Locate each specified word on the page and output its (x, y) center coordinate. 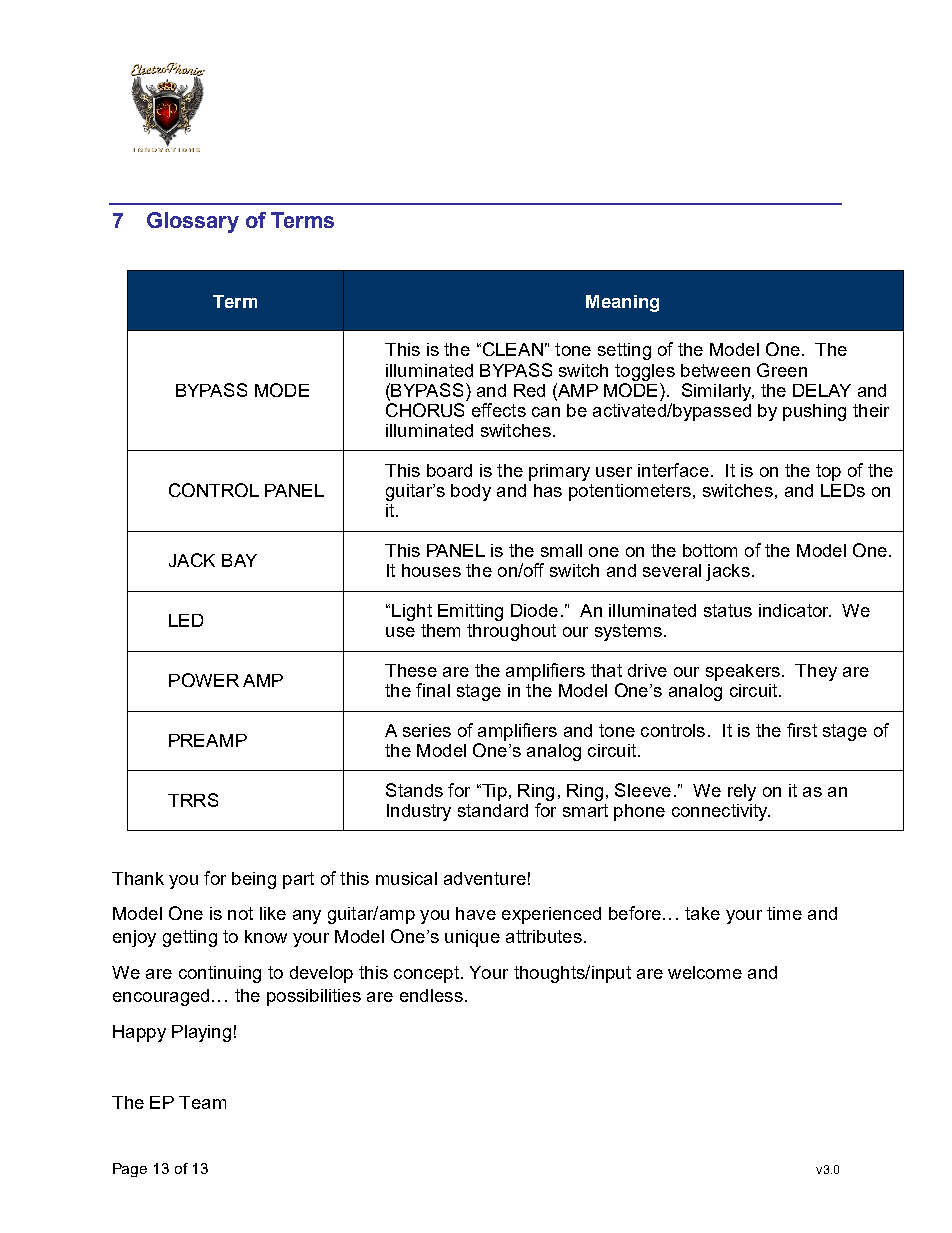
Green (782, 370)
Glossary (193, 222)
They (816, 672)
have (476, 913)
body (471, 492)
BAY (239, 560)
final (433, 690)
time (784, 913)
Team (202, 1102)
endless (431, 995)
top (828, 472)
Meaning (622, 303)
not (240, 913)
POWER (204, 680)
